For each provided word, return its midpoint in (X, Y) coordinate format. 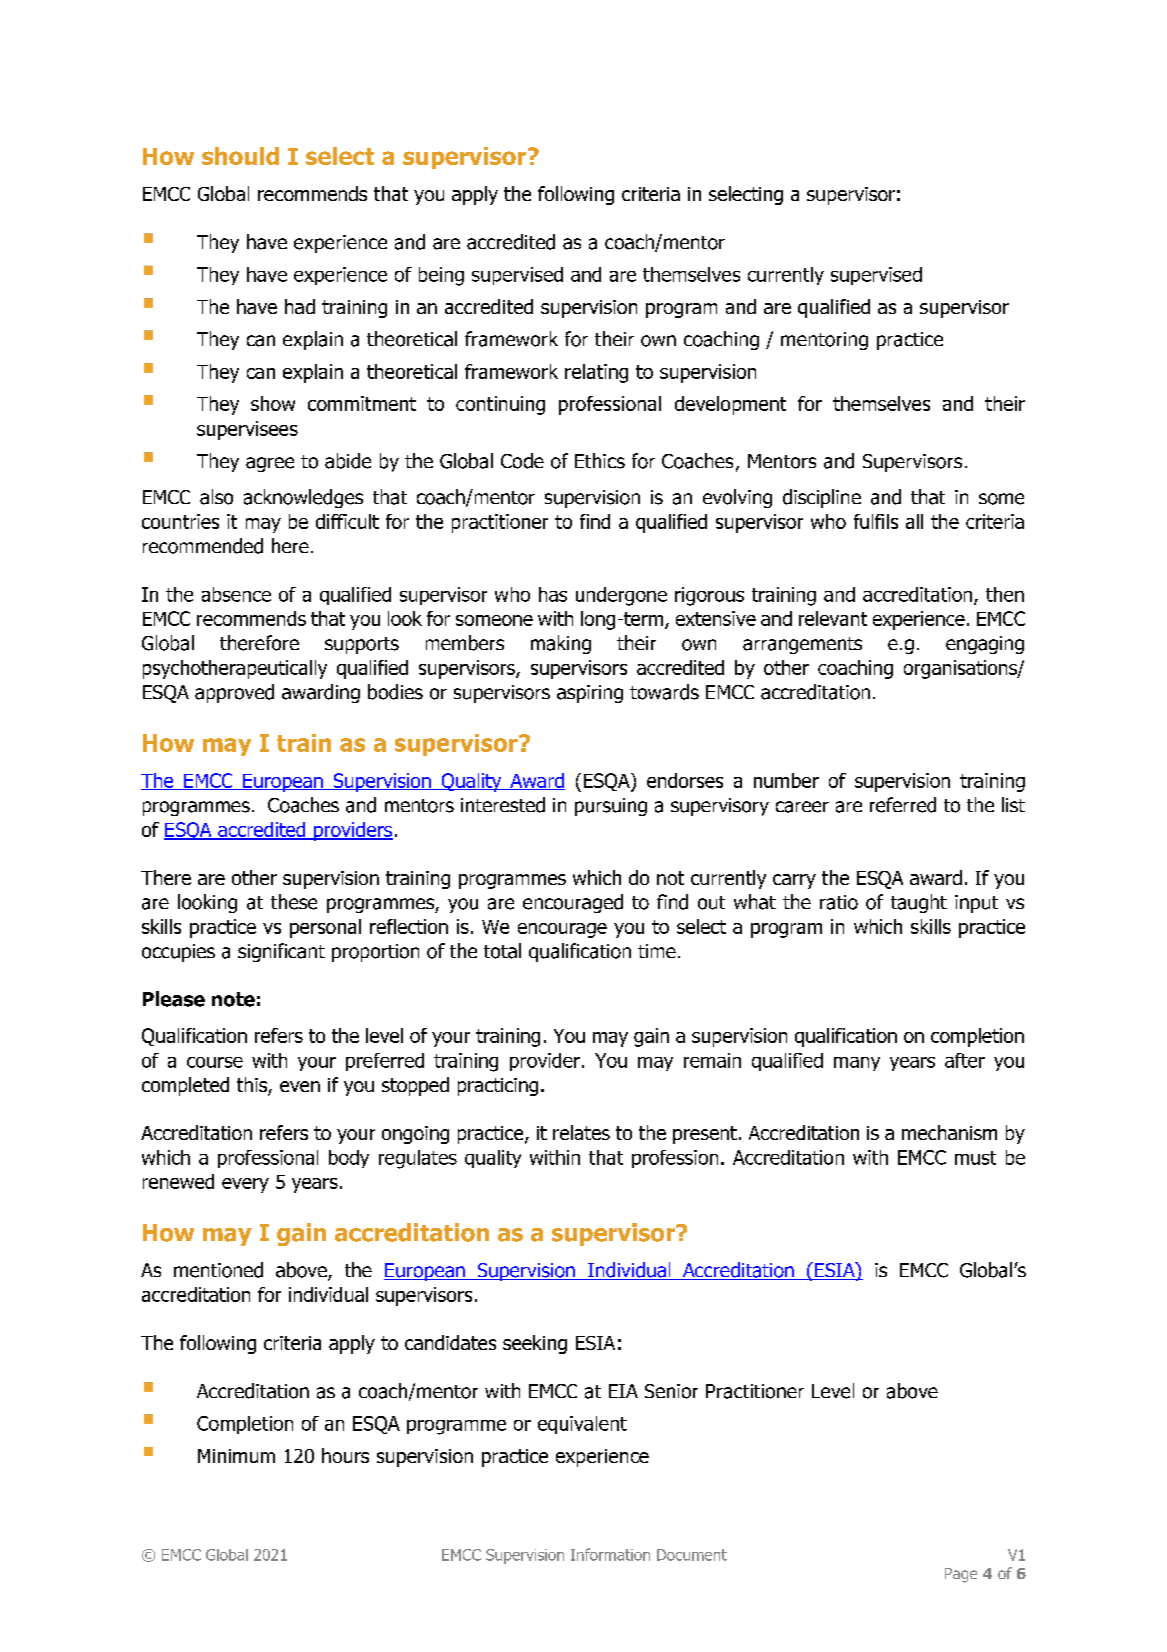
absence (236, 594)
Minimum (236, 1456)
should (240, 156)
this (253, 1086)
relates (581, 1132)
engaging (985, 645)
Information (610, 1554)
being (441, 276)
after (965, 1060)
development (730, 405)
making (561, 644)
